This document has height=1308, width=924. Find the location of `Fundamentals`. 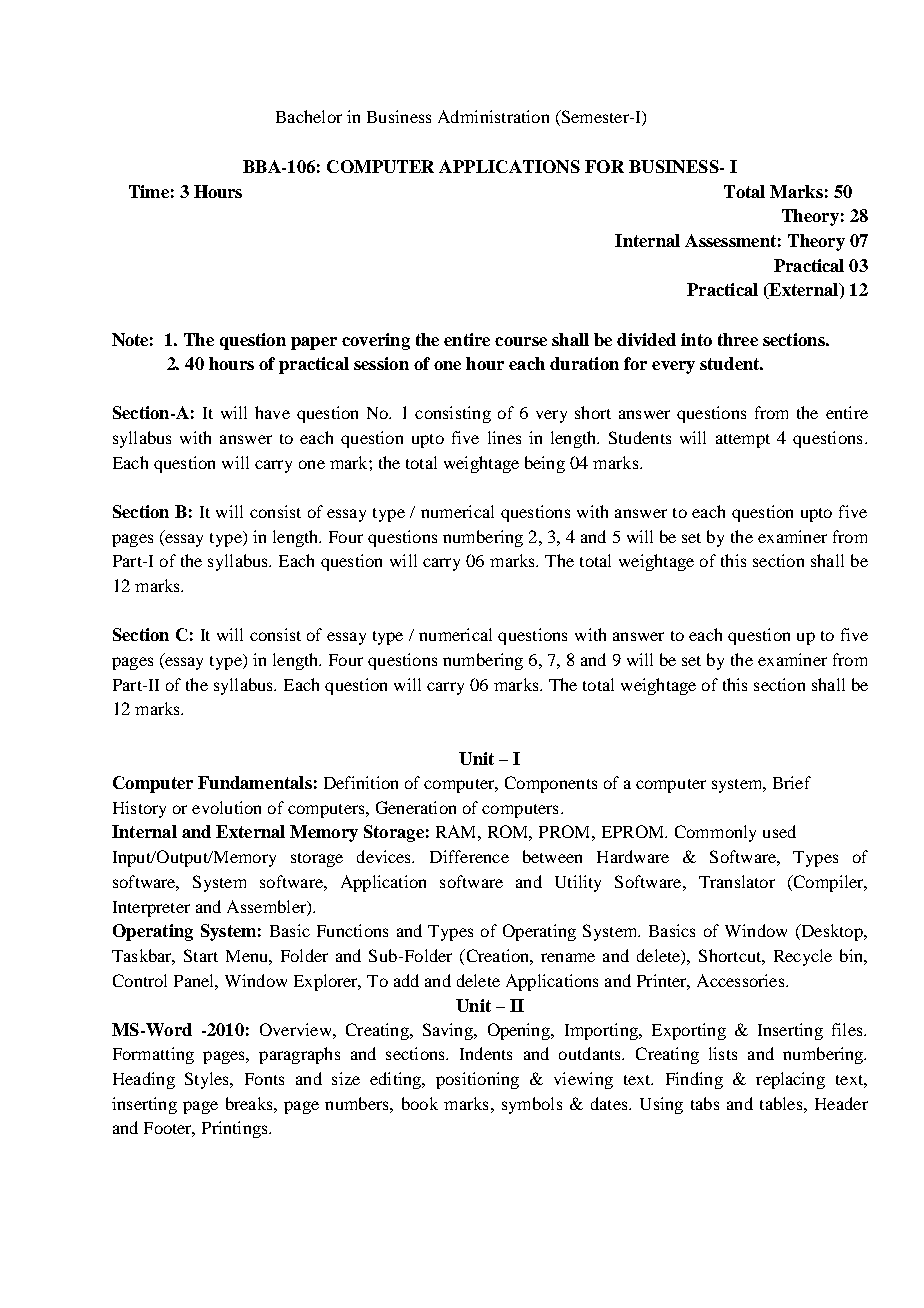

Fundamentals is located at coordinates (255, 782).
